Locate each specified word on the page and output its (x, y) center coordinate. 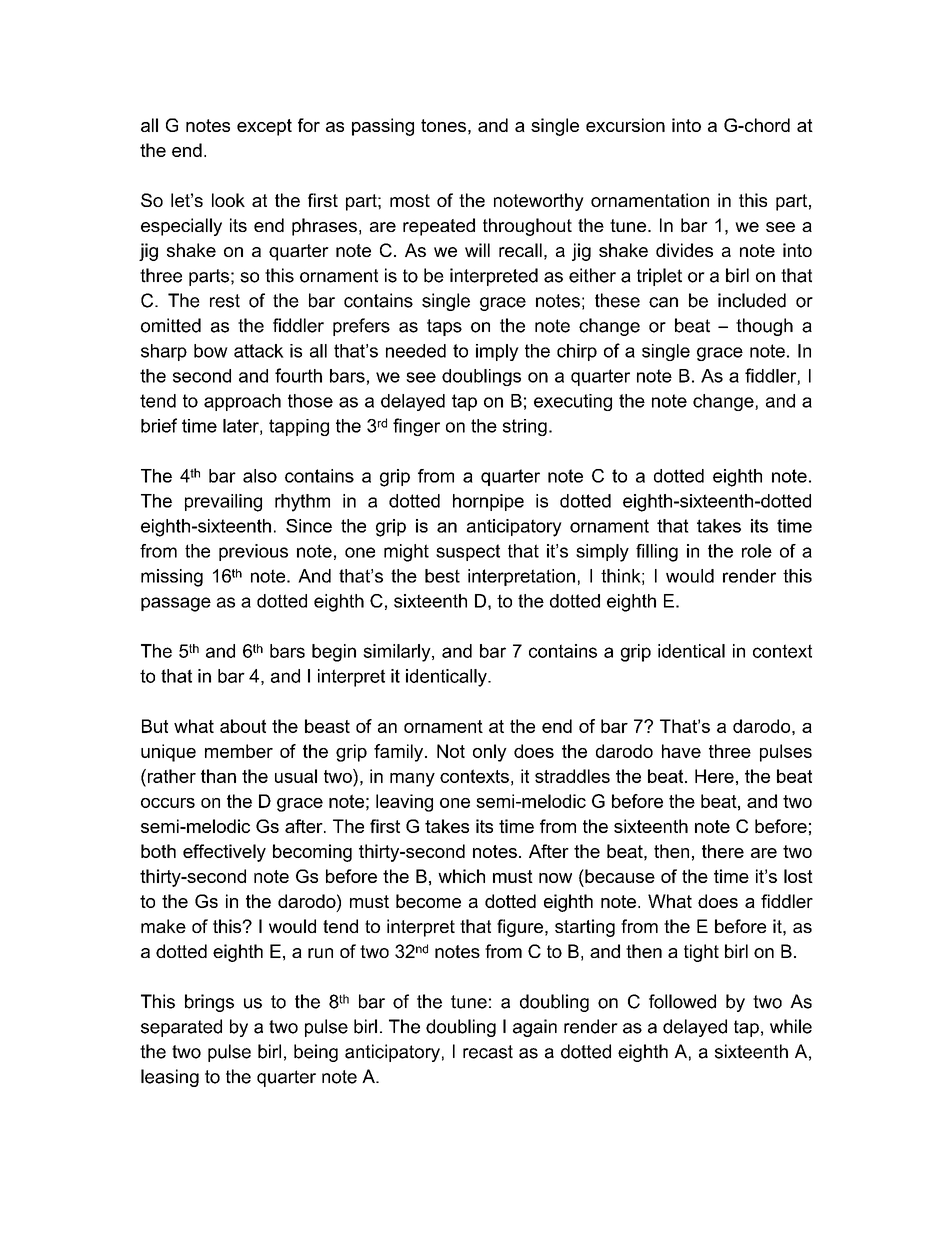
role (757, 551)
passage (176, 604)
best (442, 576)
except (264, 127)
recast (488, 1052)
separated (181, 1028)
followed (682, 1001)
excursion (625, 125)
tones (443, 125)
